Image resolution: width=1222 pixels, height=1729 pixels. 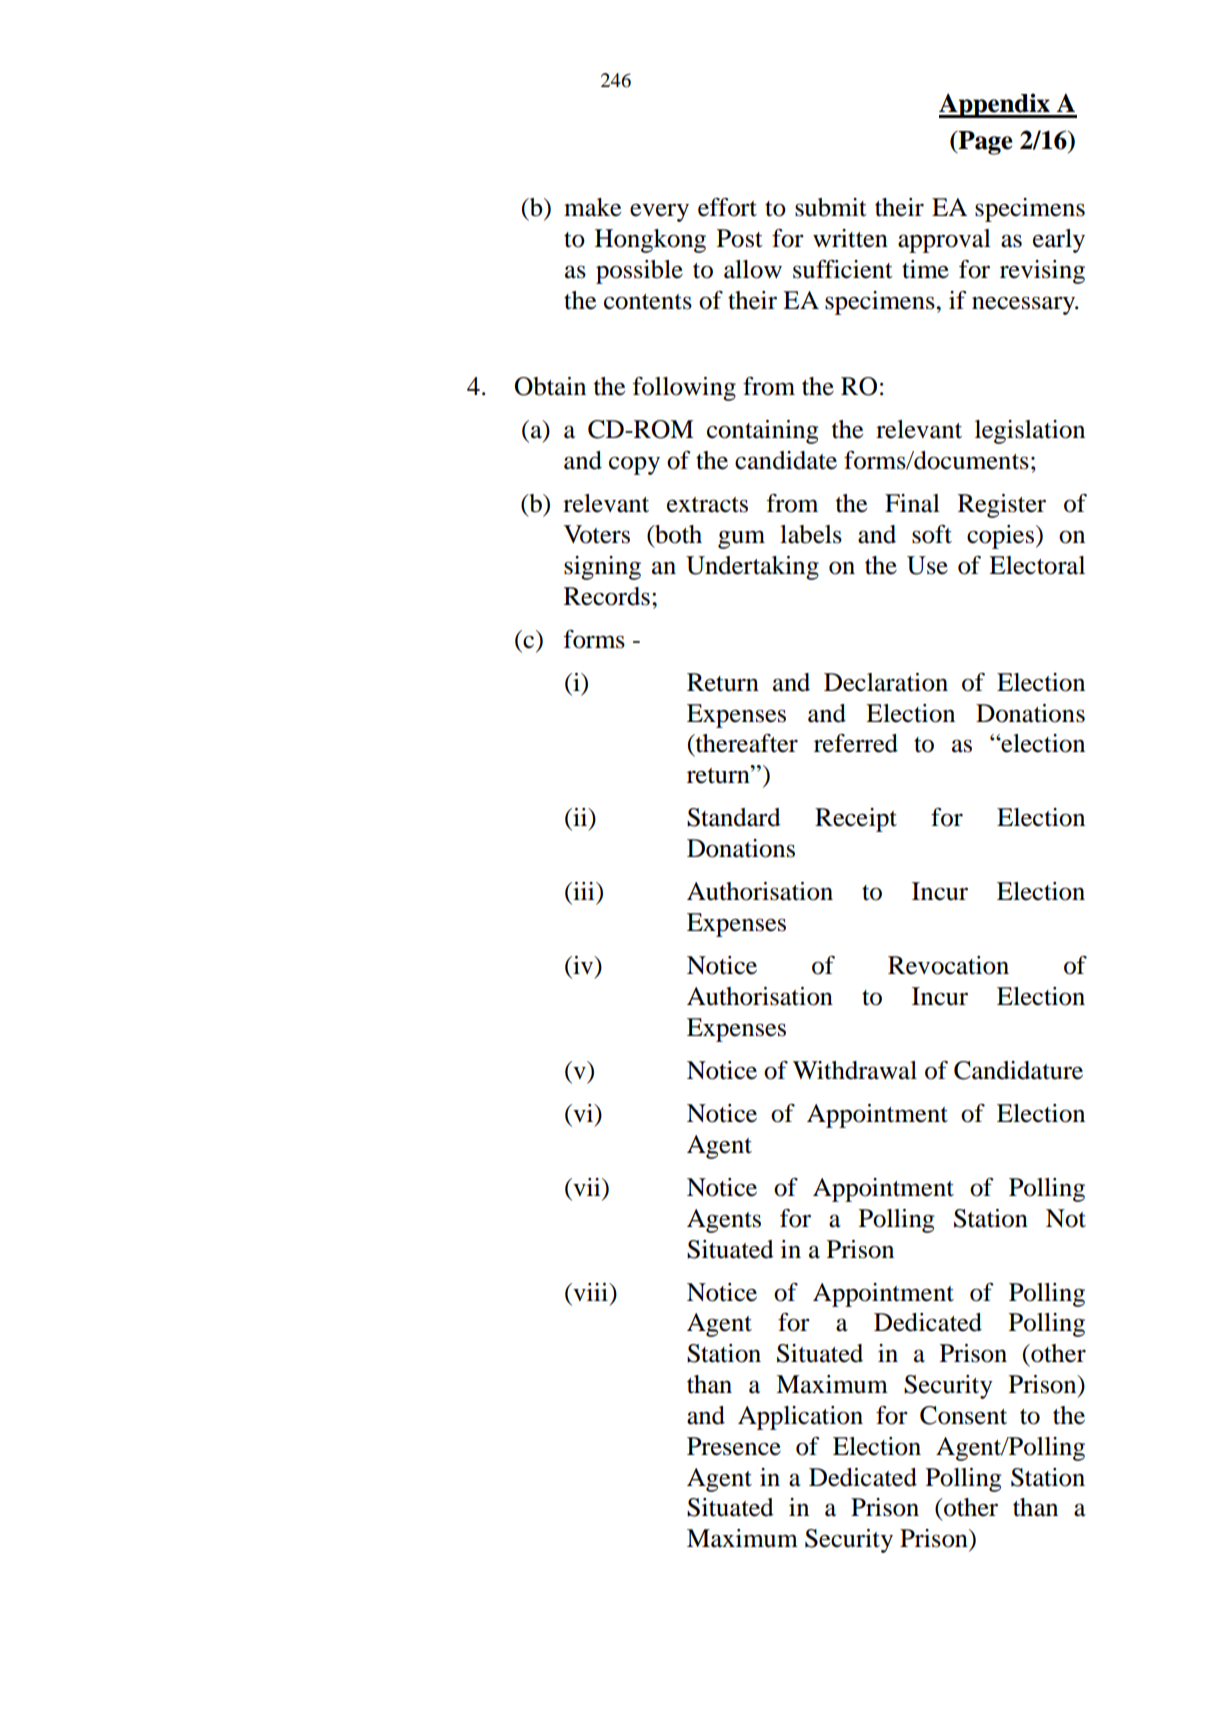 I want to click on referred, so click(x=856, y=743).
